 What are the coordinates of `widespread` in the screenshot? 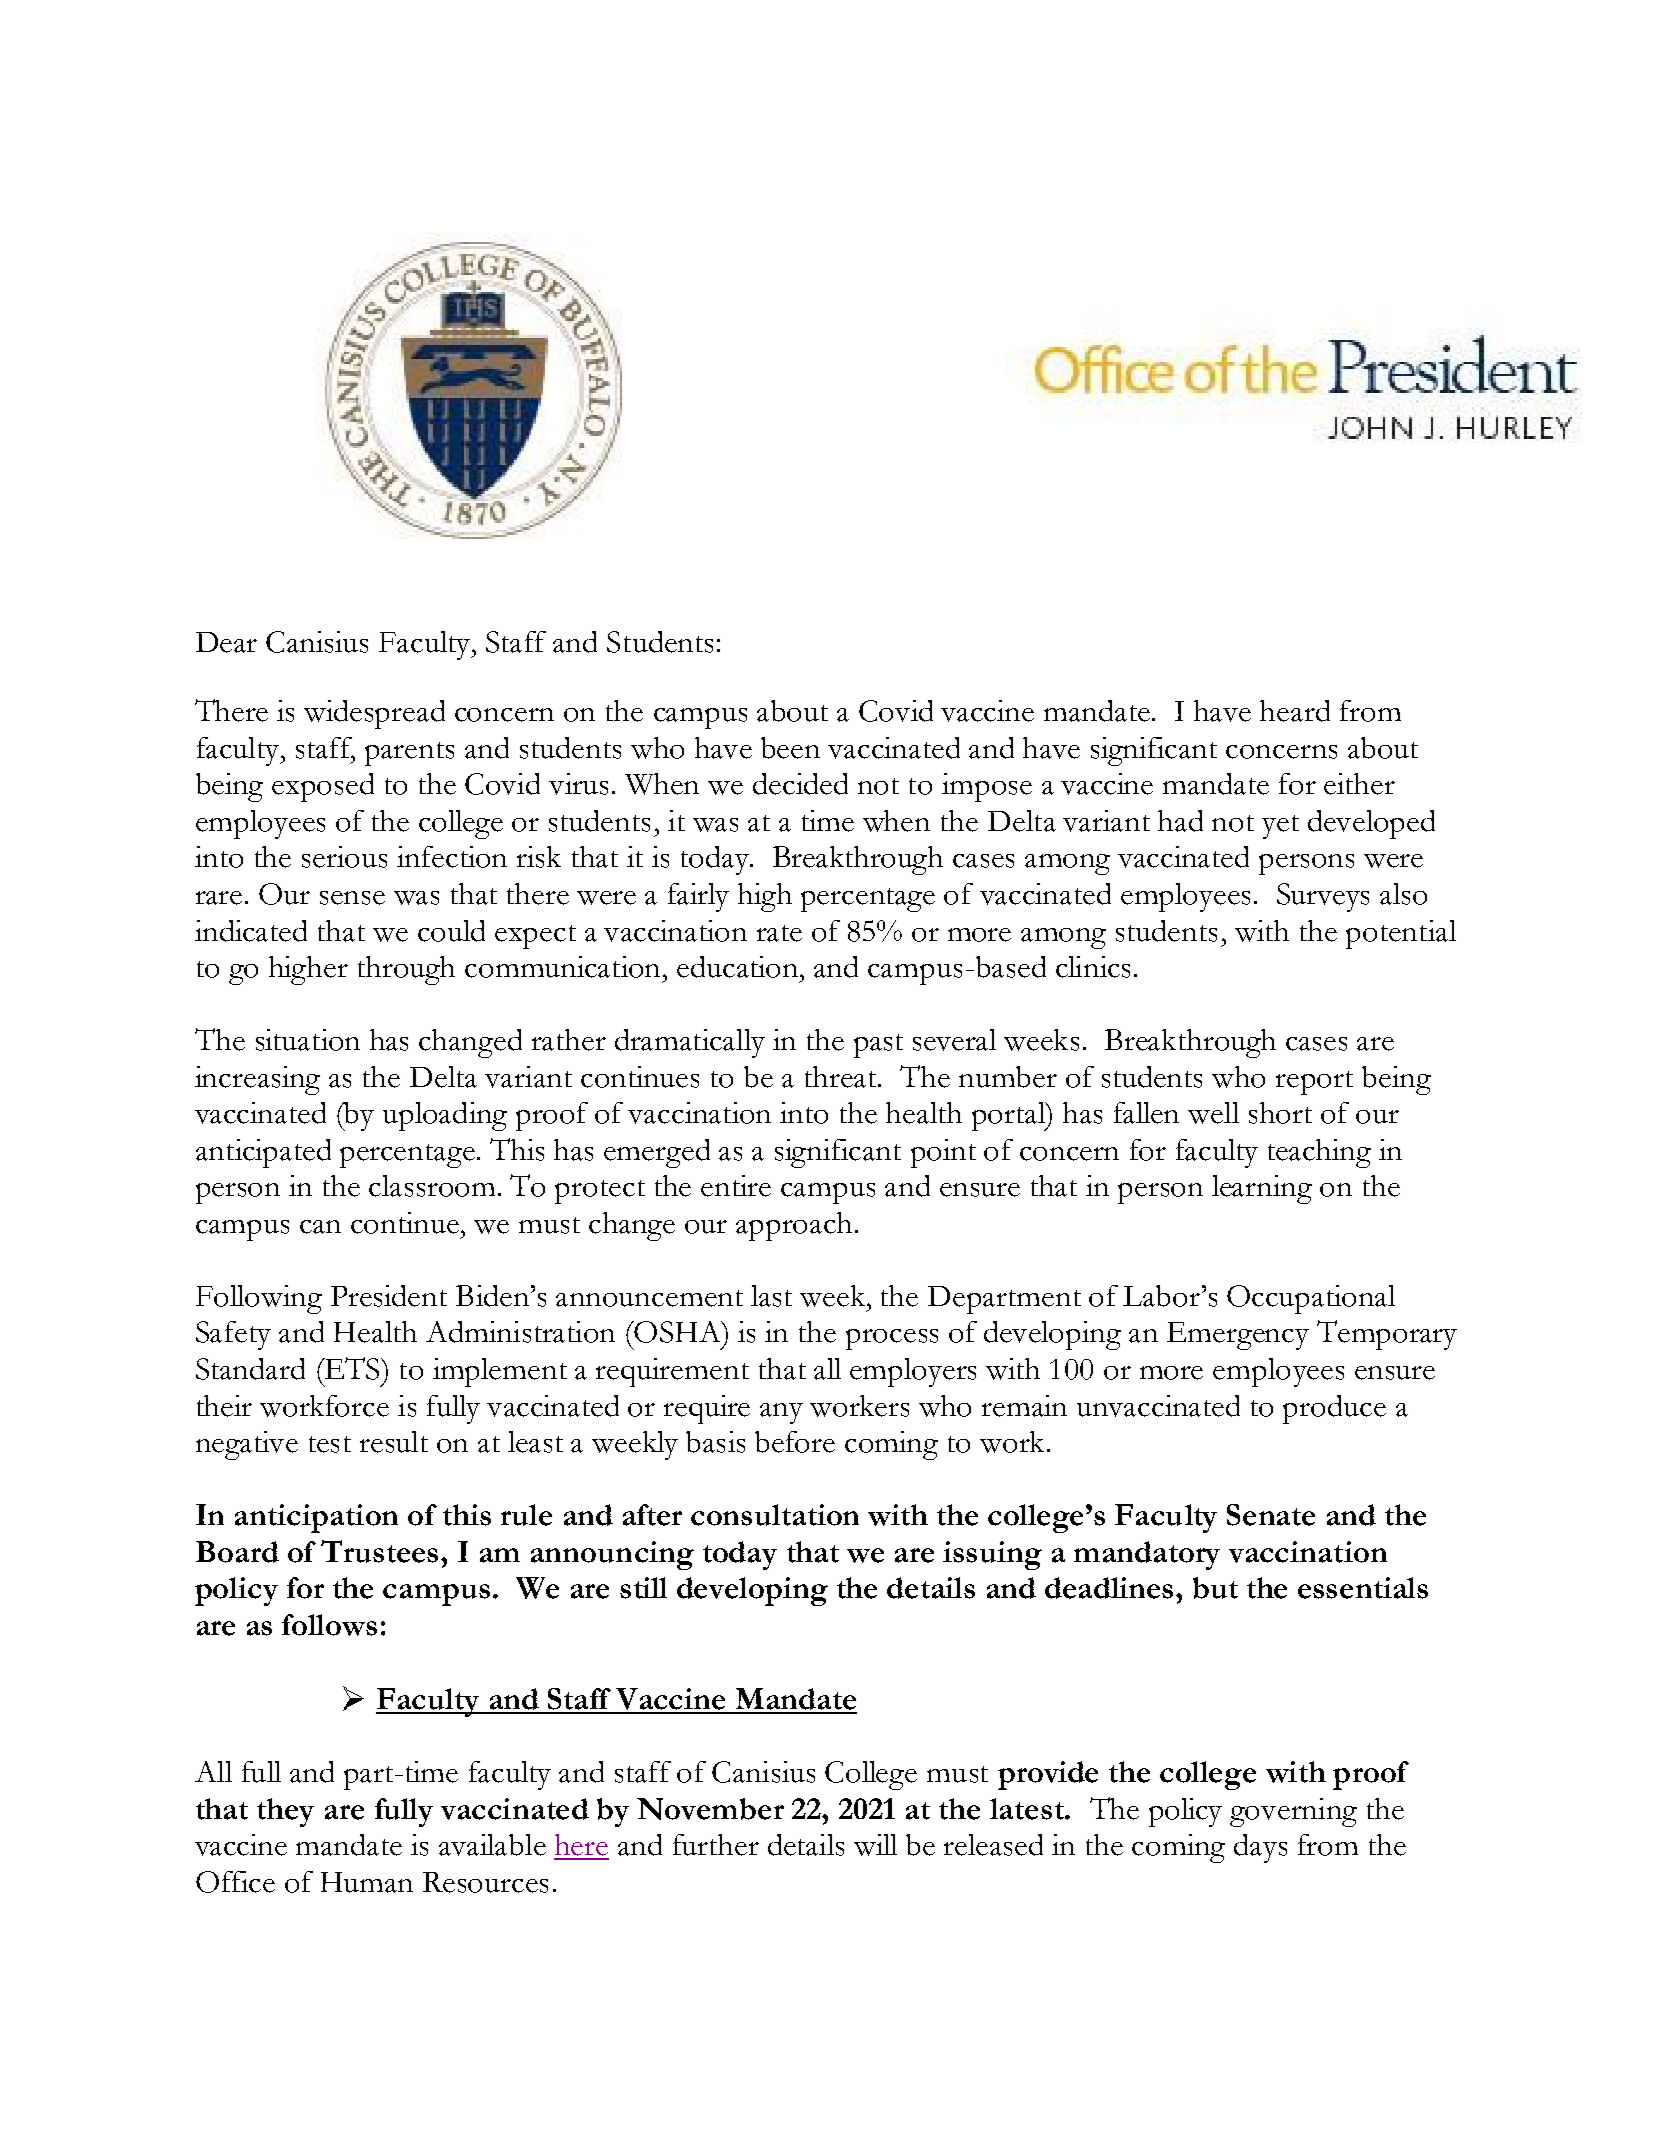 It's located at (374, 714).
